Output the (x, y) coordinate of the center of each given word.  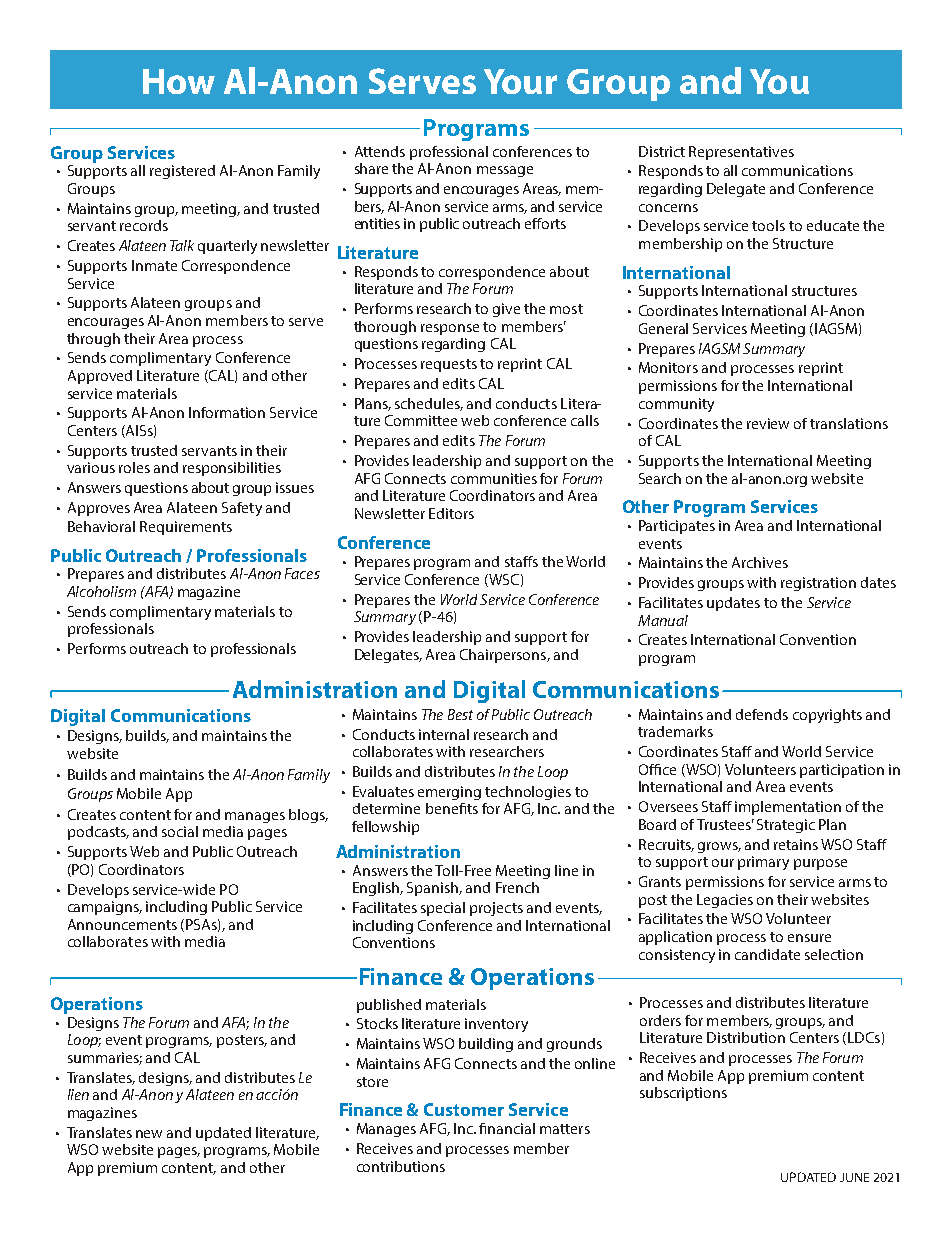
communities (494, 478)
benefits (452, 808)
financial (507, 1128)
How (179, 81)
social (180, 831)
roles (134, 467)
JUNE (854, 1177)
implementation (788, 808)
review (768, 423)
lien (78, 1094)
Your (520, 81)
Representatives (741, 153)
